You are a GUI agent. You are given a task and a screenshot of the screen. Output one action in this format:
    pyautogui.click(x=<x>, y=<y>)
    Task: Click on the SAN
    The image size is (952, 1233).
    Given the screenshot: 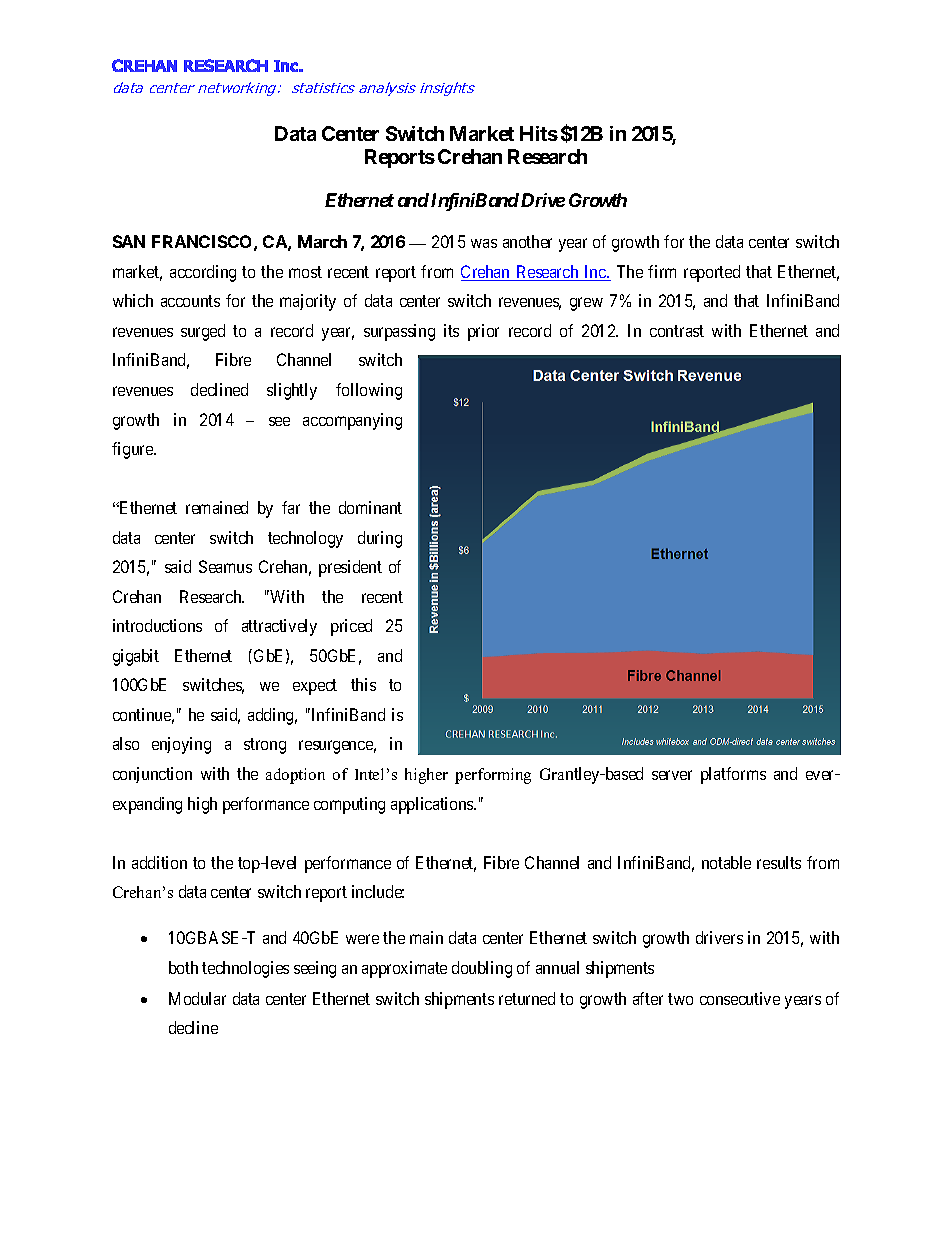 What is the action you would take?
    pyautogui.click(x=129, y=241)
